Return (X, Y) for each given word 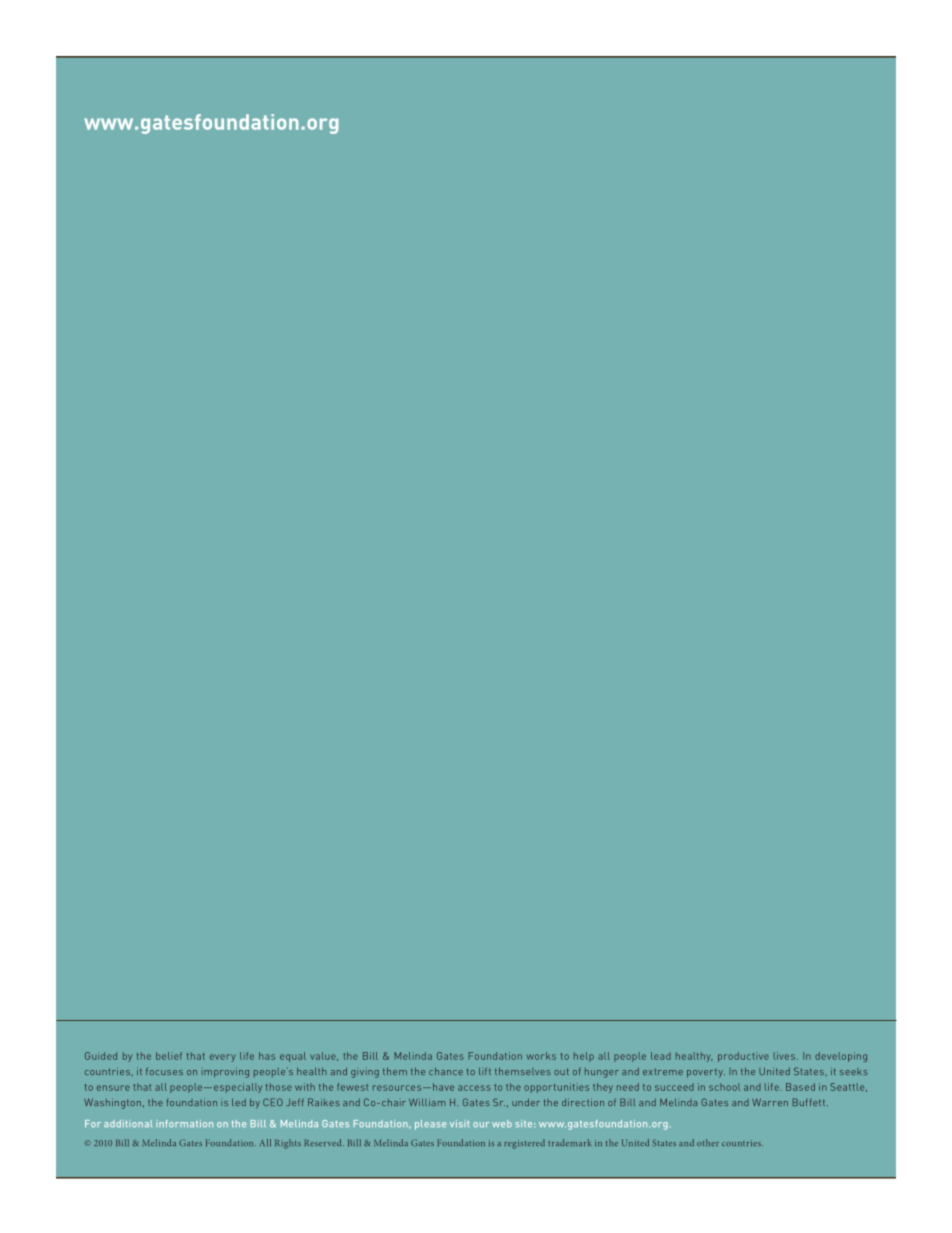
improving (225, 1072)
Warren (770, 1102)
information (184, 1124)
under (526, 1102)
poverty (706, 1073)
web (502, 1124)
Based (800, 1087)
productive (743, 1057)
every (222, 1058)
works (541, 1056)
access (474, 1088)
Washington (112, 1103)
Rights (288, 1144)
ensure (113, 1088)
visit (460, 1124)
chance (446, 1071)
